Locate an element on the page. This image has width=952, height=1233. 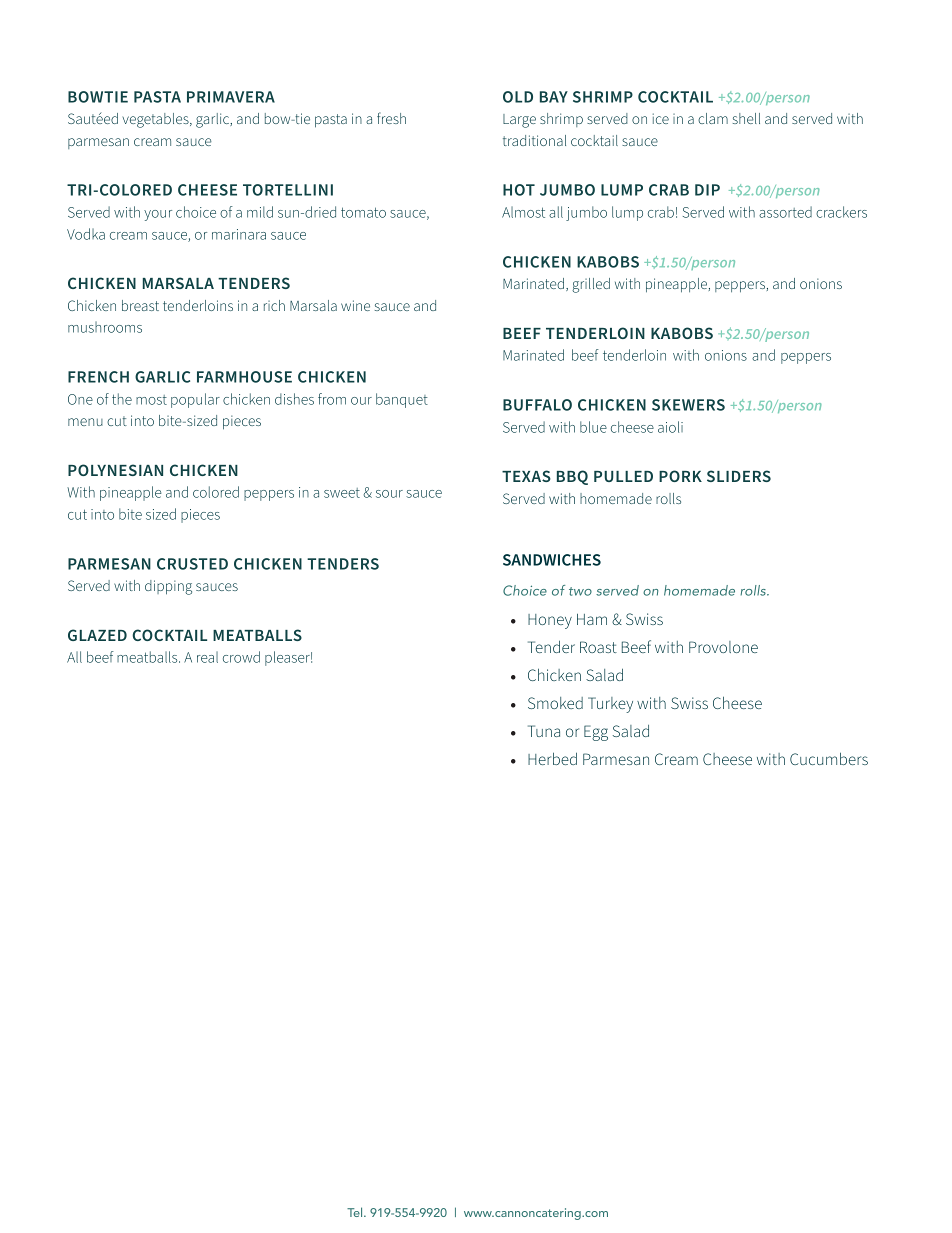
SLIDERS is located at coordinates (739, 476).
